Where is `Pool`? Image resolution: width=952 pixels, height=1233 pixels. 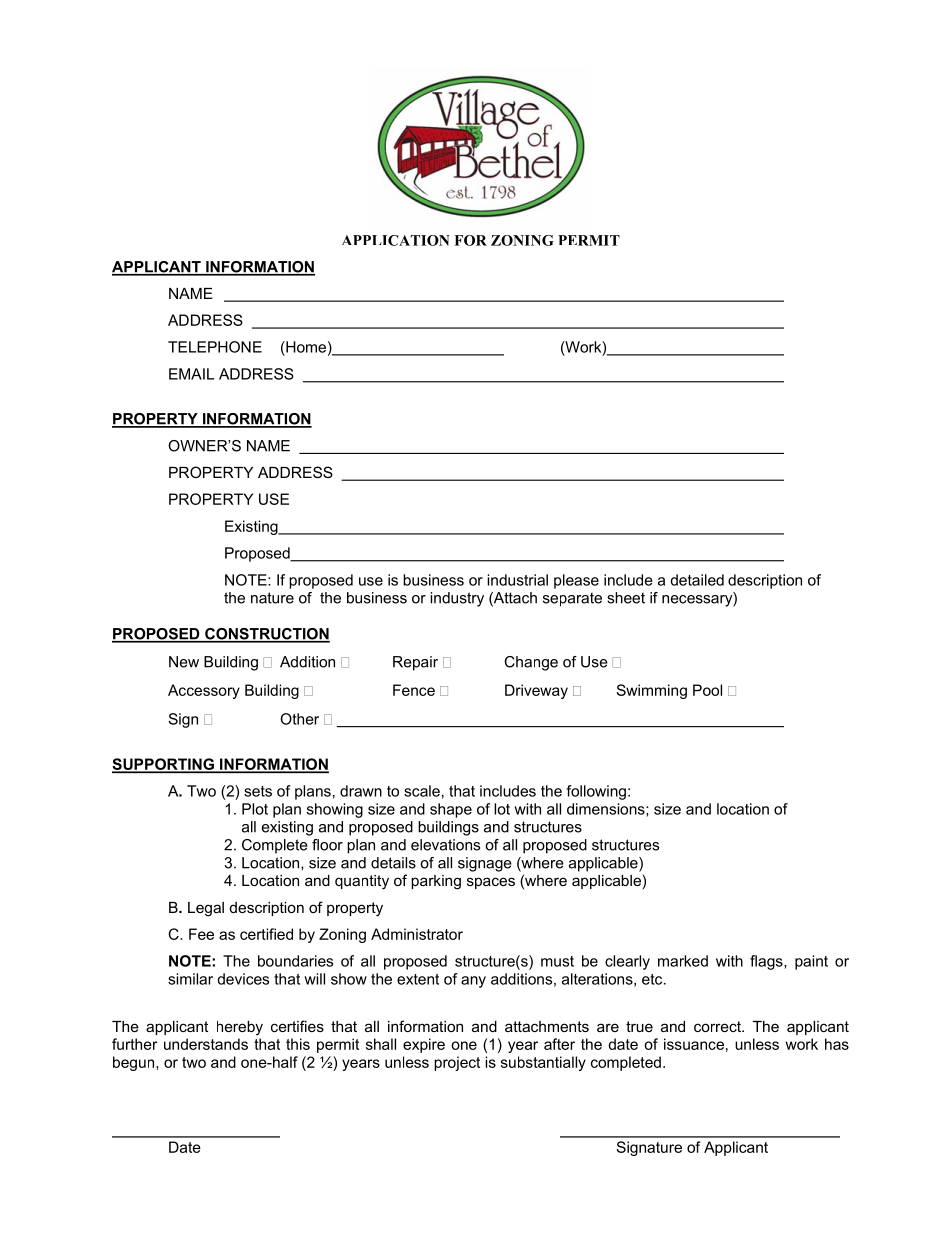
Pool is located at coordinates (707, 690).
